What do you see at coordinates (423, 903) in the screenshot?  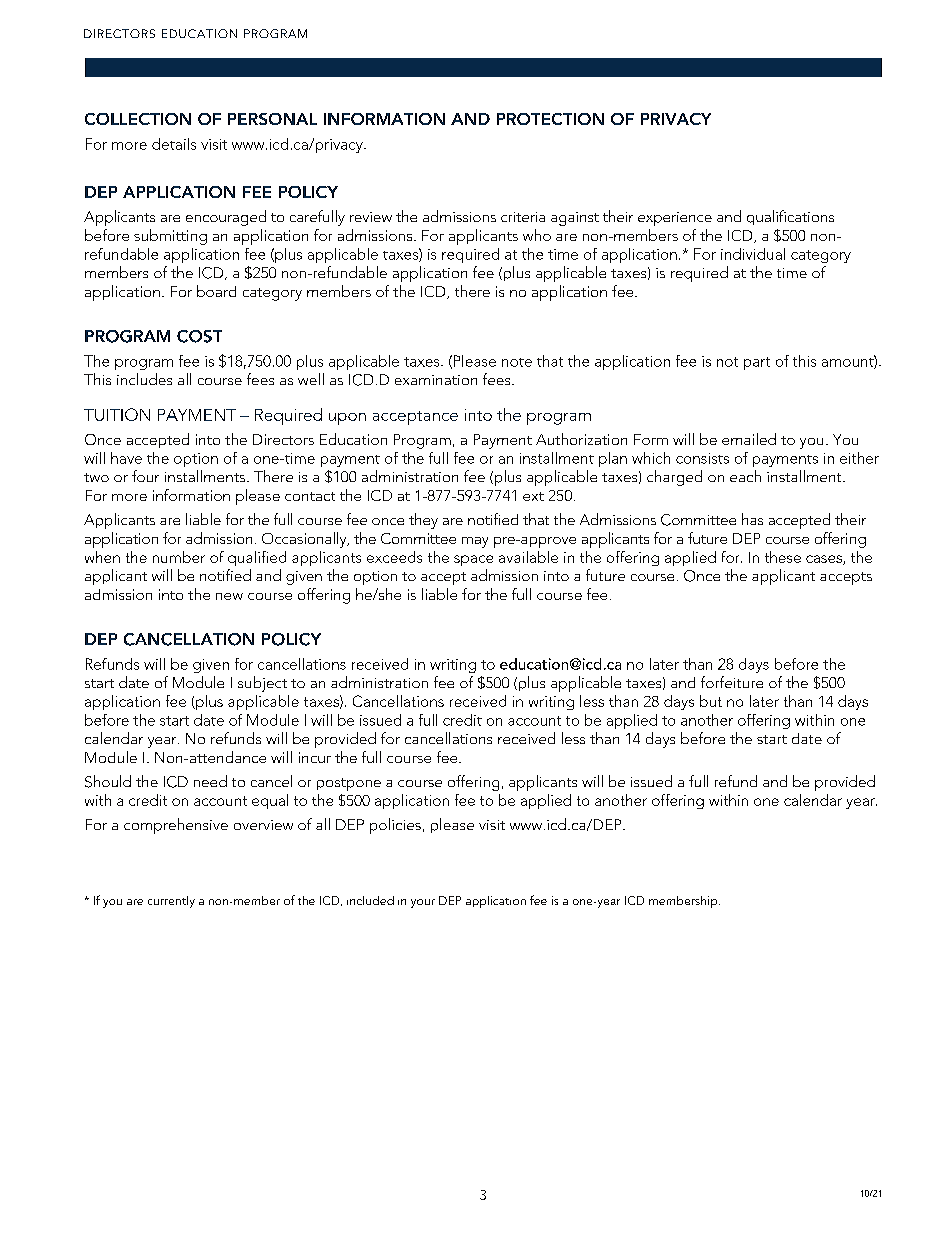 I see `your` at bounding box center [423, 903].
